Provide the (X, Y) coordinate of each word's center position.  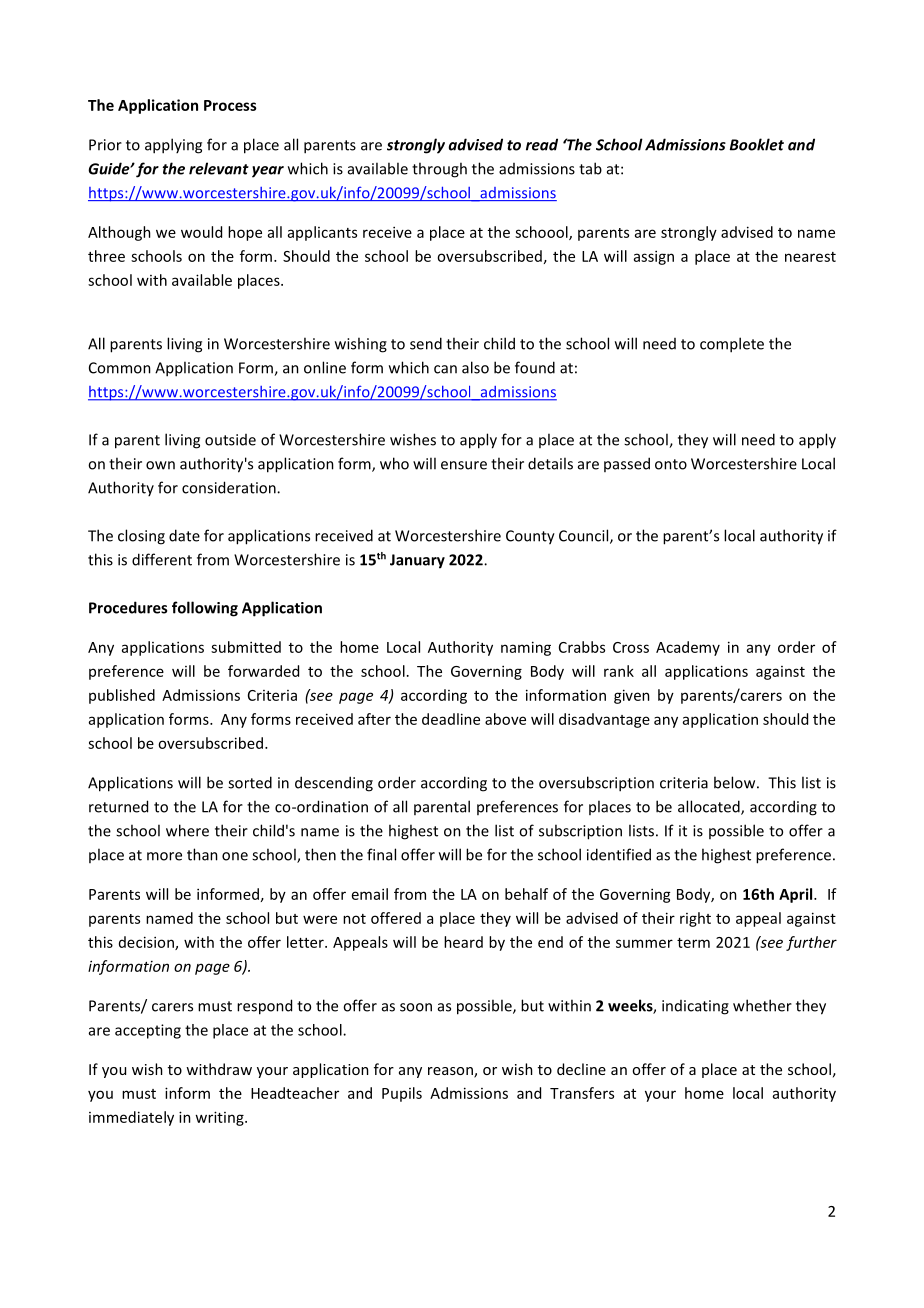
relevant (219, 168)
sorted (250, 782)
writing (220, 1118)
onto (671, 464)
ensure (464, 465)
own (160, 465)
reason (451, 1072)
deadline (451, 719)
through (439, 170)
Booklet (757, 144)
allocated (710, 807)
